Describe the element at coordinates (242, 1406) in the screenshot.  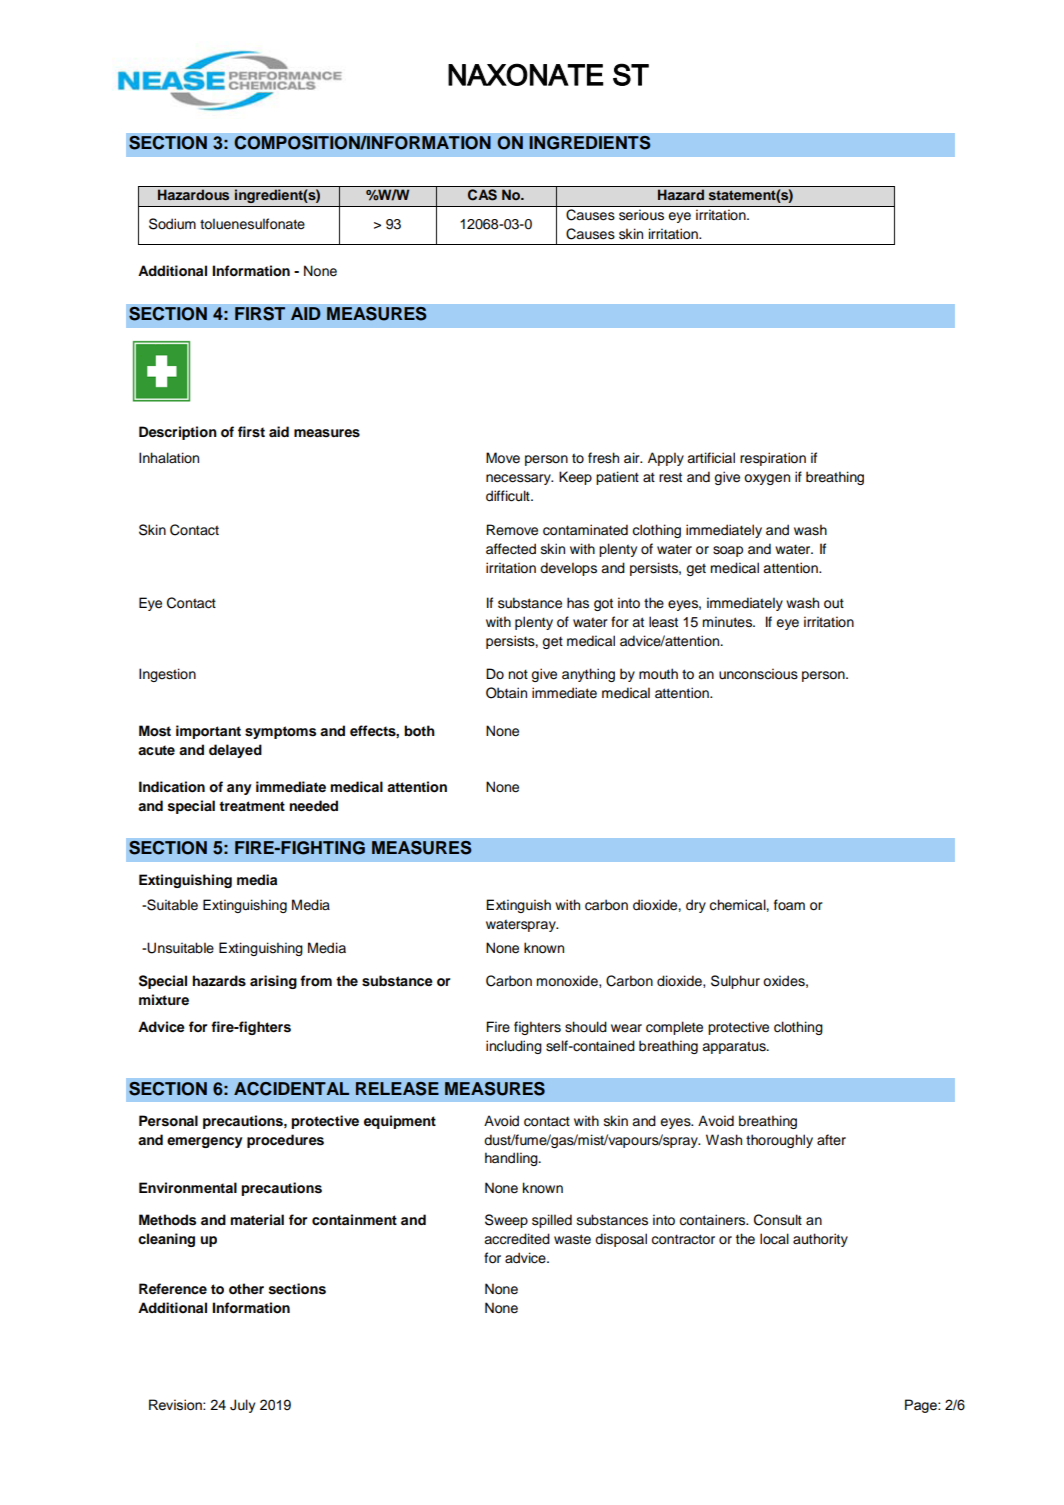
I see `July` at that location.
